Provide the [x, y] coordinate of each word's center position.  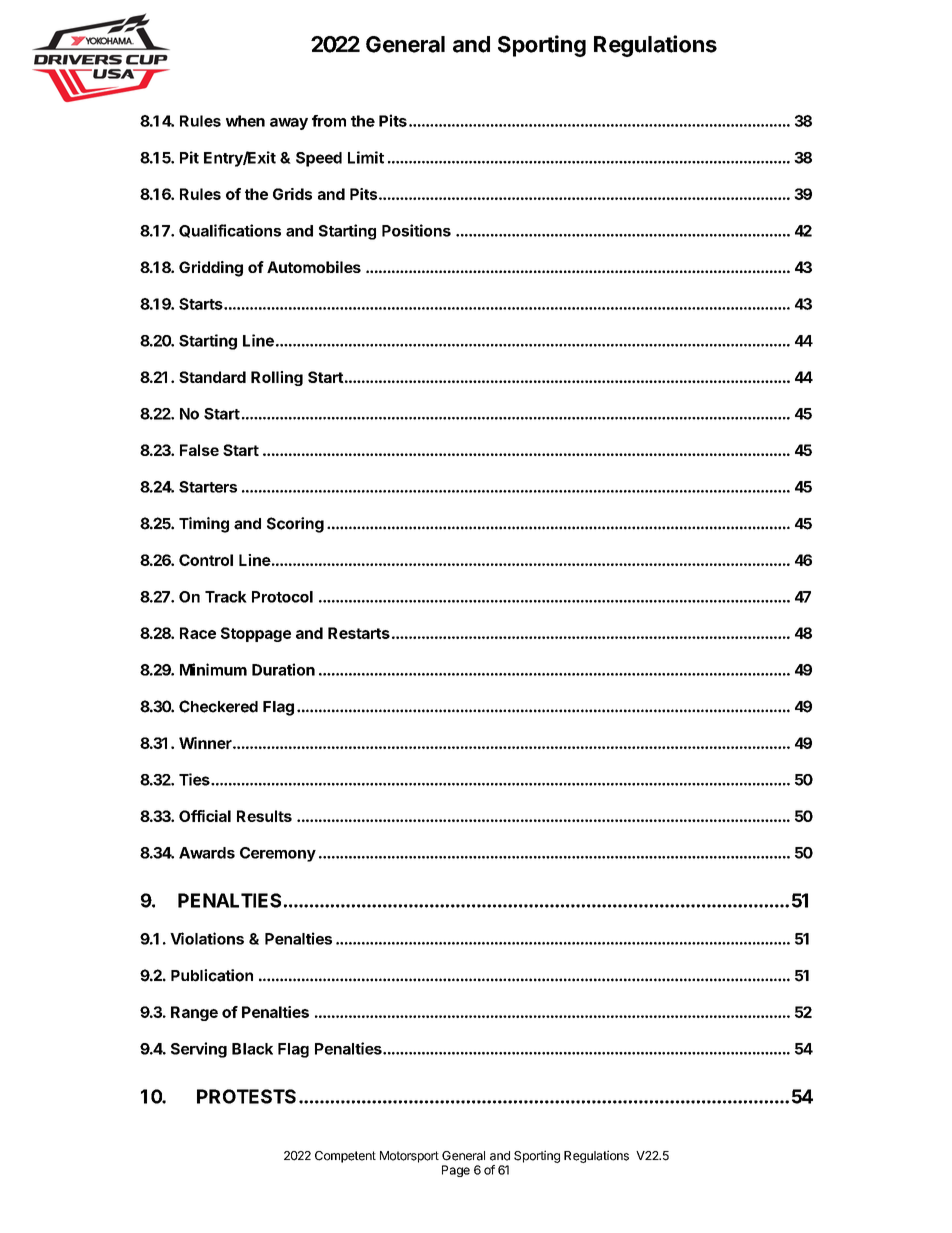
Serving [199, 1050]
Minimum [213, 669]
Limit [366, 157]
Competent [345, 1157]
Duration [283, 669]
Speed [319, 159]
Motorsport [409, 1157]
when [245, 121]
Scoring [295, 525]
